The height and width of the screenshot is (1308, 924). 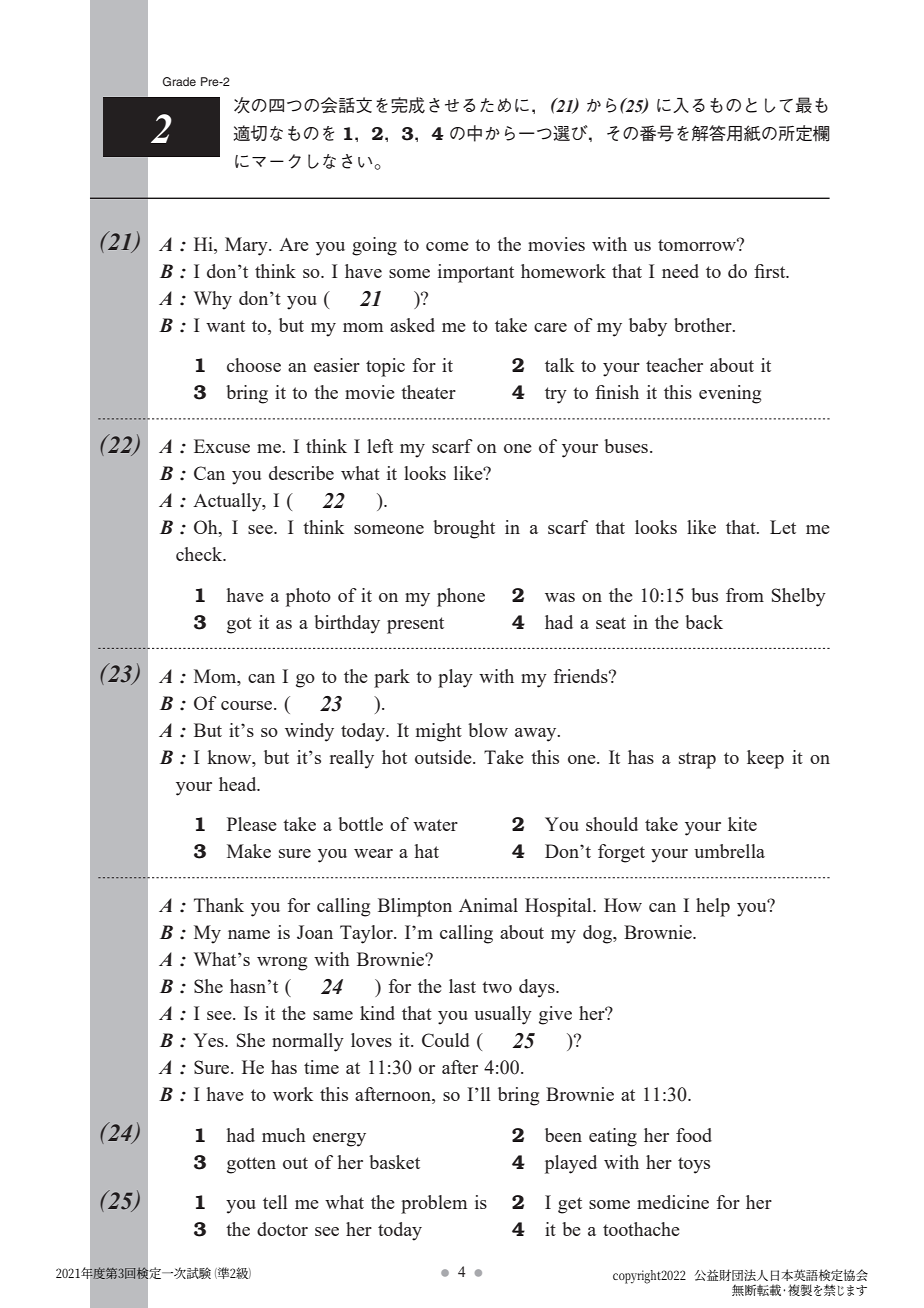 I want to click on back, so click(x=704, y=622).
